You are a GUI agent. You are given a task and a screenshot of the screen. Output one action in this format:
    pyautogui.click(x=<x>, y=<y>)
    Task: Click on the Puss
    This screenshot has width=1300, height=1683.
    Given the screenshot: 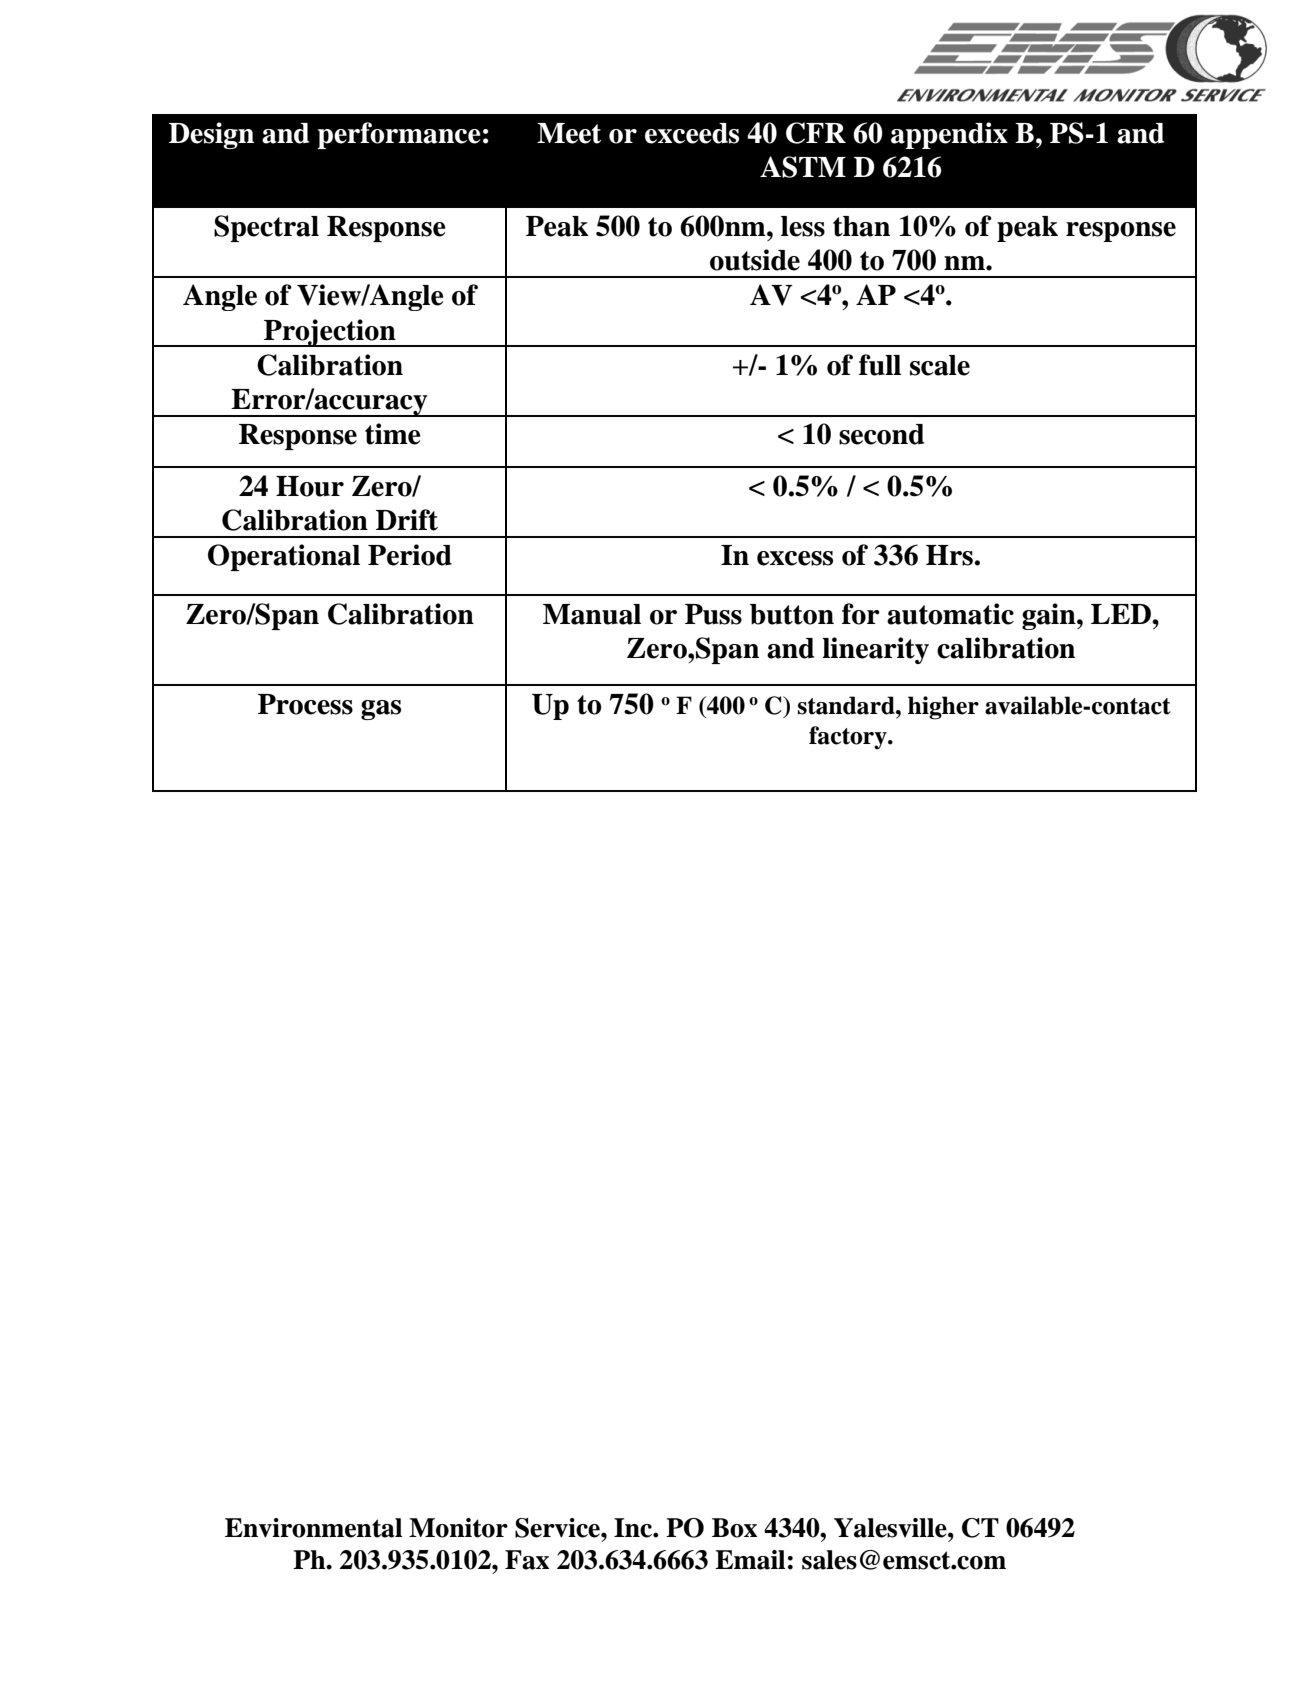 What is the action you would take?
    pyautogui.click(x=713, y=614)
